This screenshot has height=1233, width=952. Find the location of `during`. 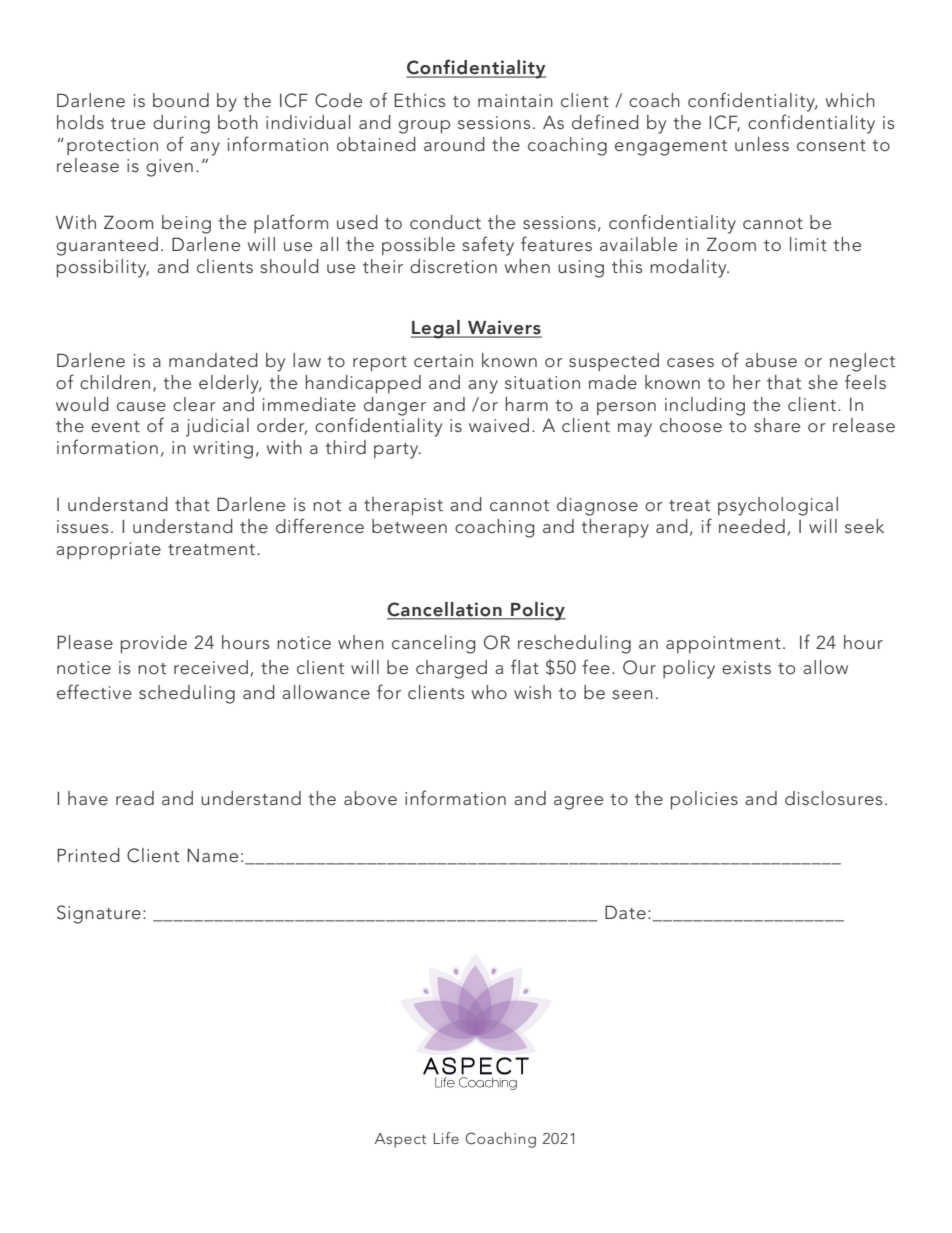

during is located at coordinates (181, 124).
